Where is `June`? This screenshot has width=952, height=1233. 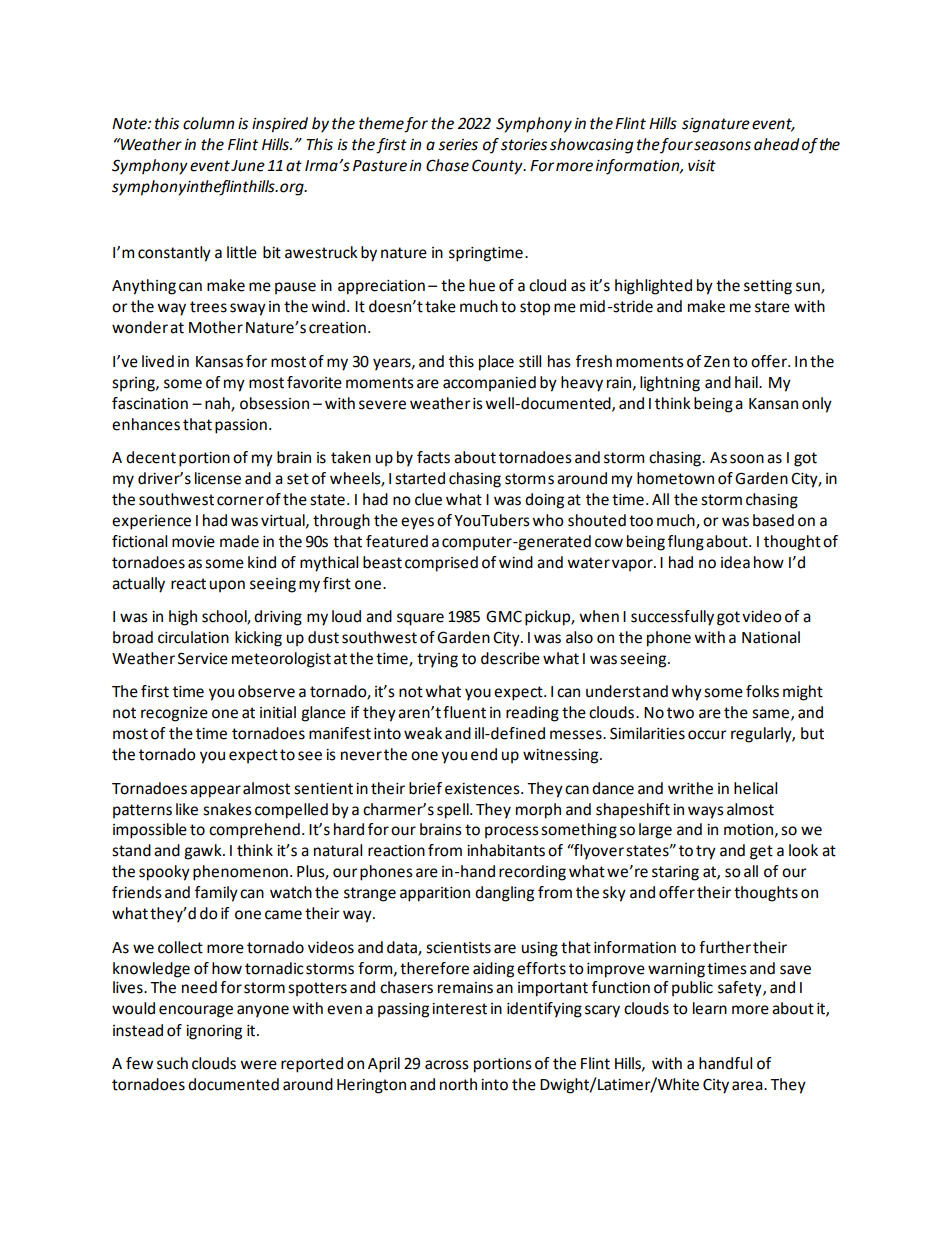
June is located at coordinates (248, 166).
